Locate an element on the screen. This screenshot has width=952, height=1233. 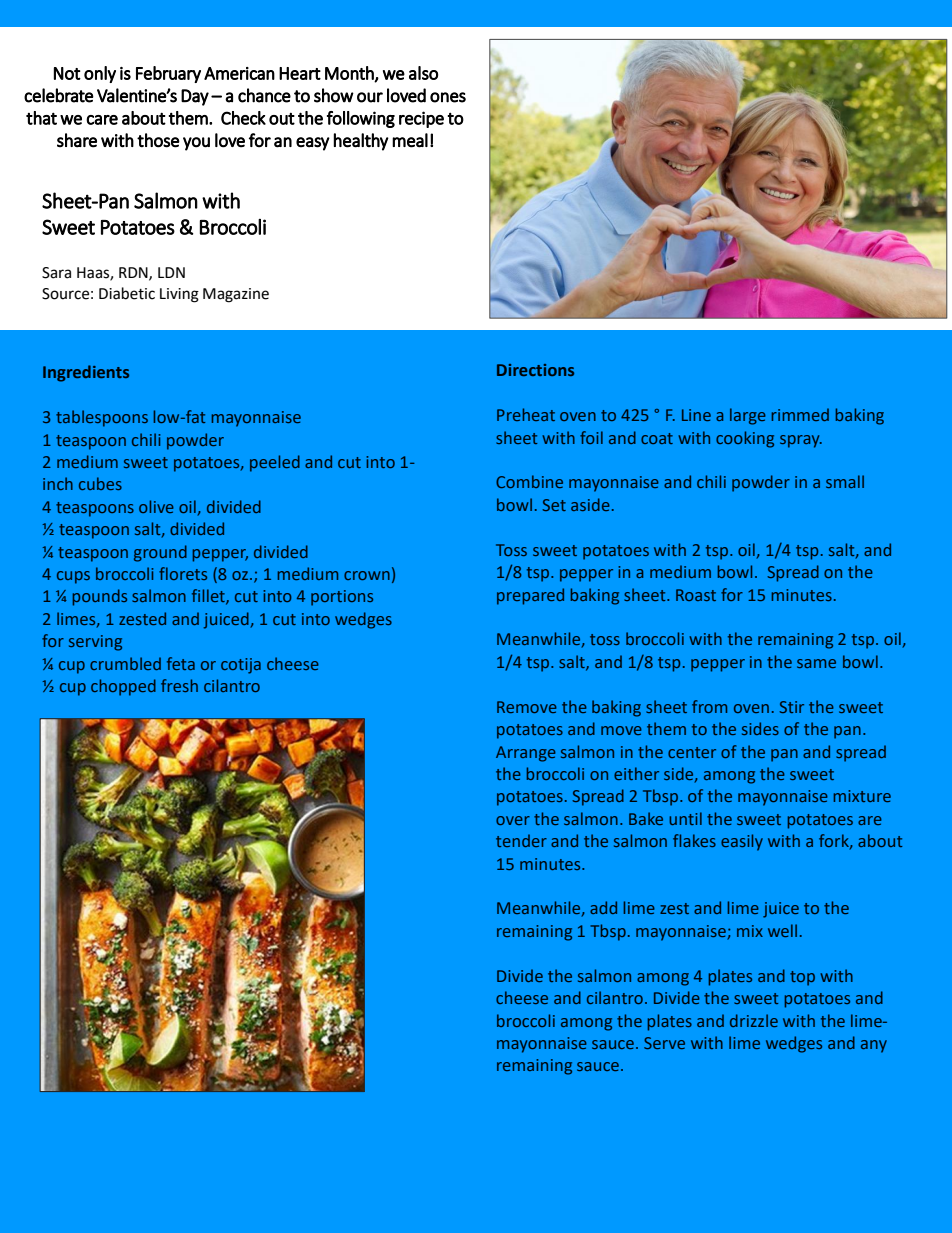
recipe is located at coordinates (421, 119).
